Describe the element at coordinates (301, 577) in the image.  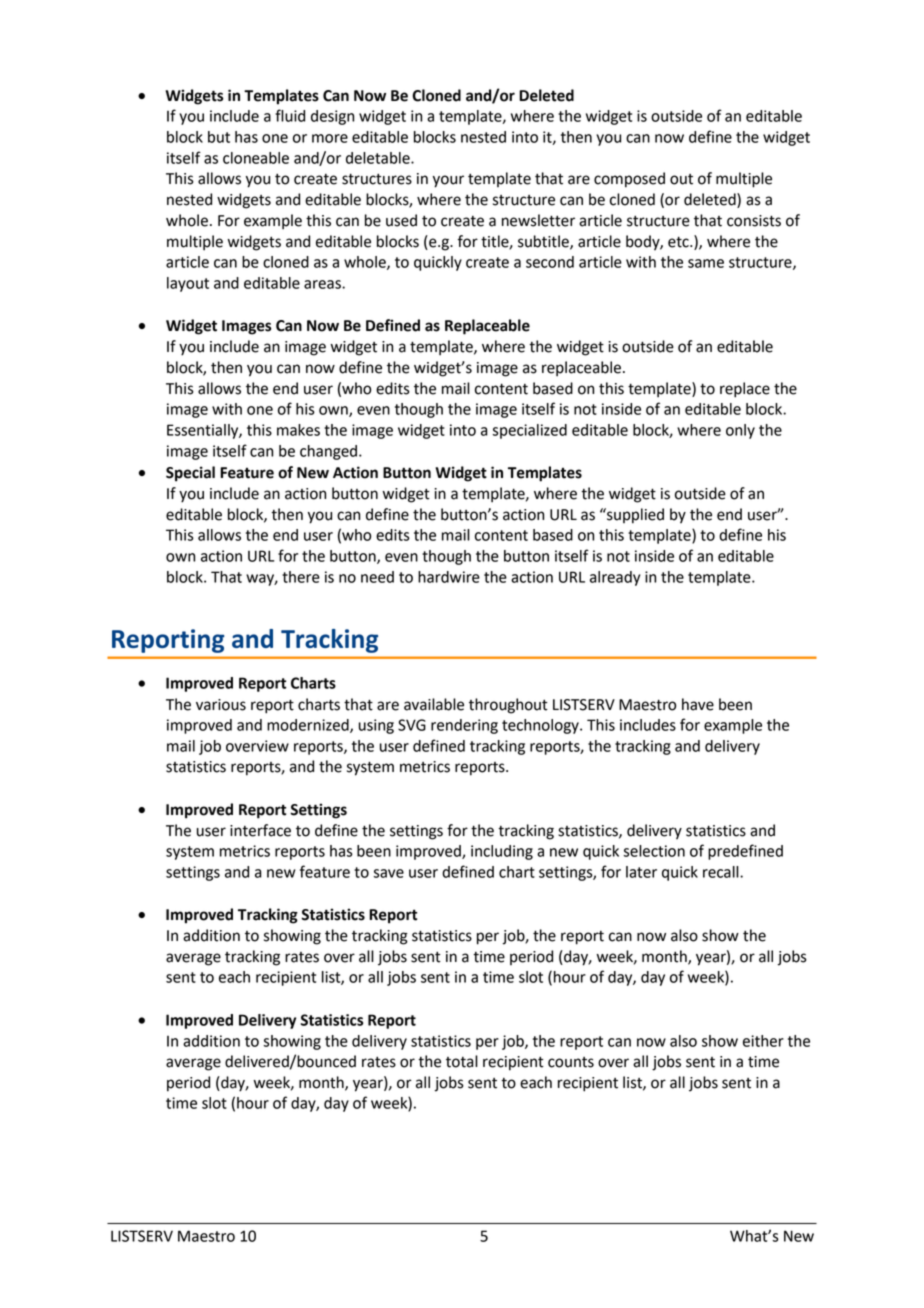
I see `there` at that location.
